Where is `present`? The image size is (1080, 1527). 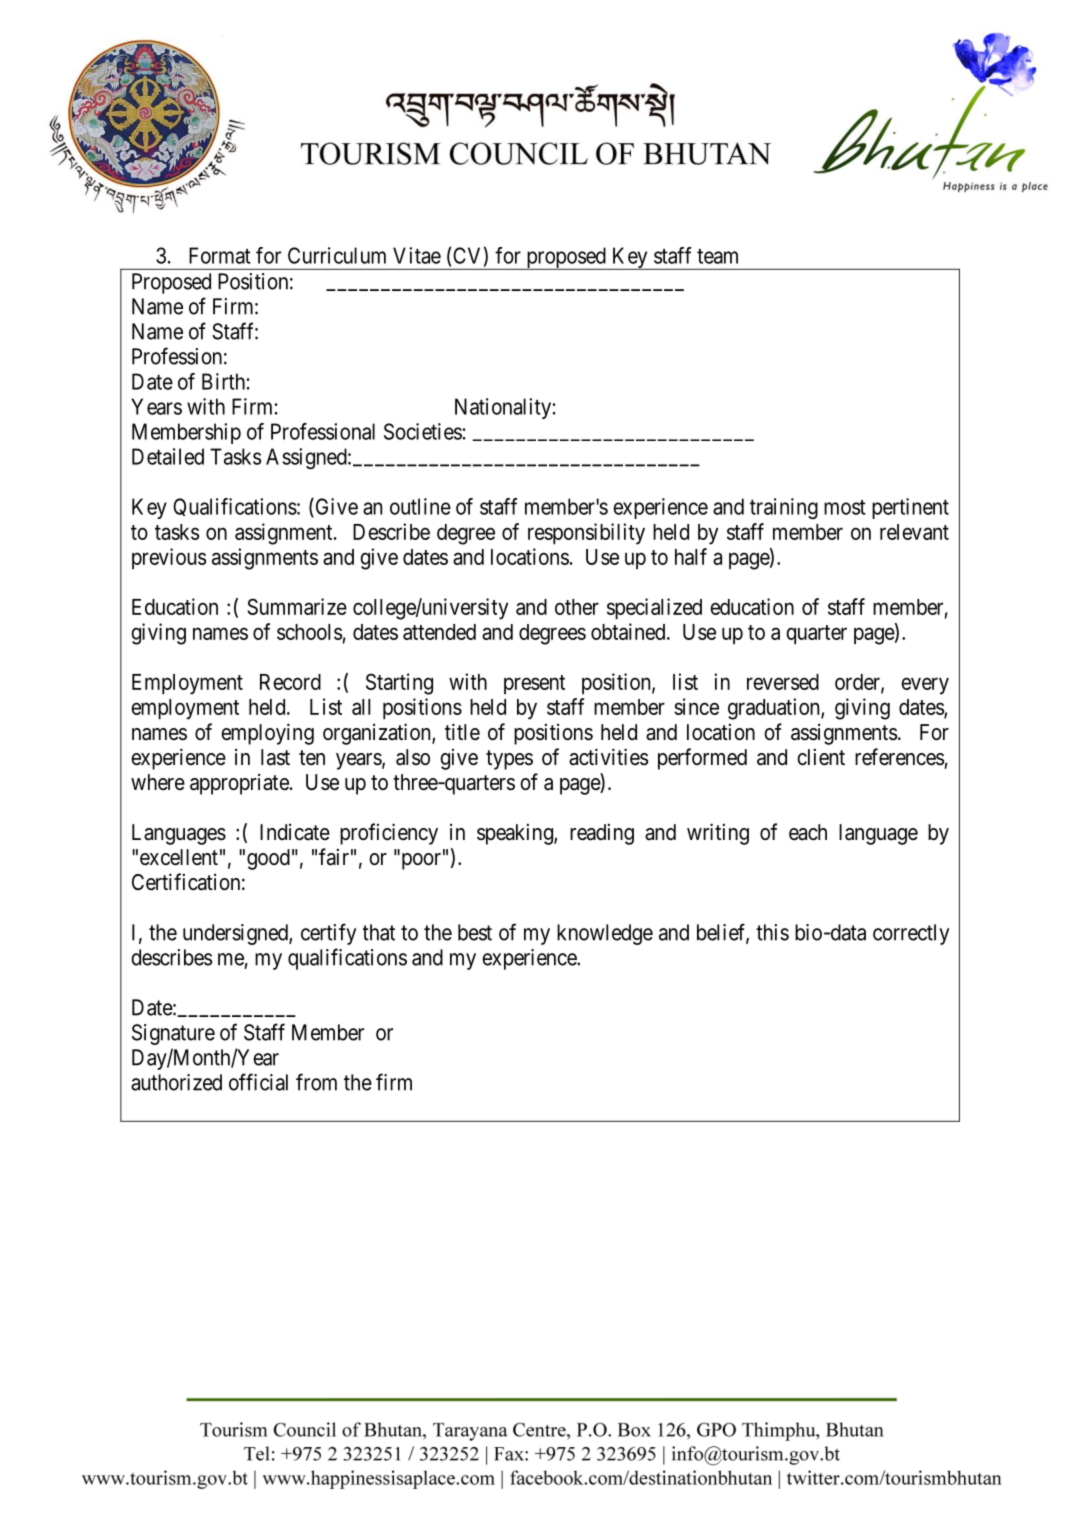 present is located at coordinates (534, 684).
